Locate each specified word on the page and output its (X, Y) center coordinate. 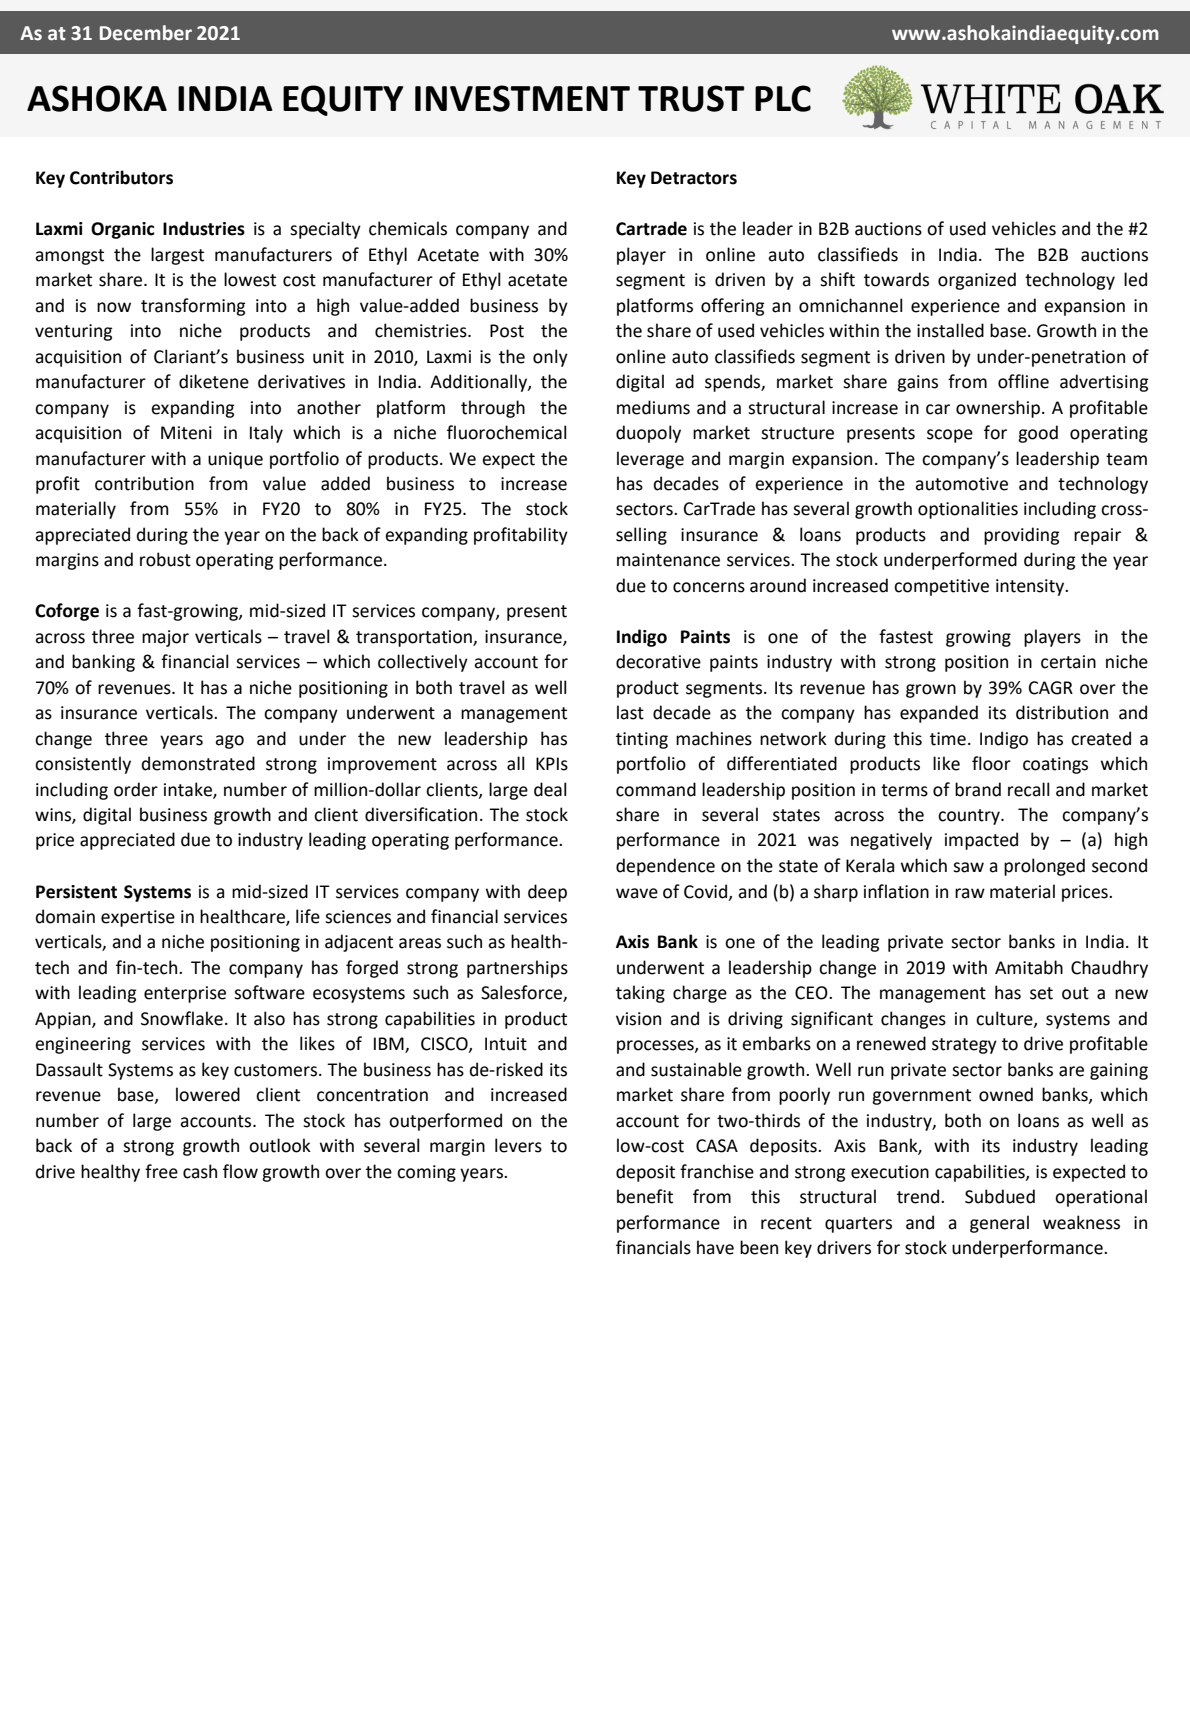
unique (235, 460)
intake (189, 790)
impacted (981, 841)
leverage (650, 460)
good (1038, 434)
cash (200, 1171)
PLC (783, 98)
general (999, 1224)
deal (550, 789)
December (146, 33)
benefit (645, 1196)
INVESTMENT (522, 98)
